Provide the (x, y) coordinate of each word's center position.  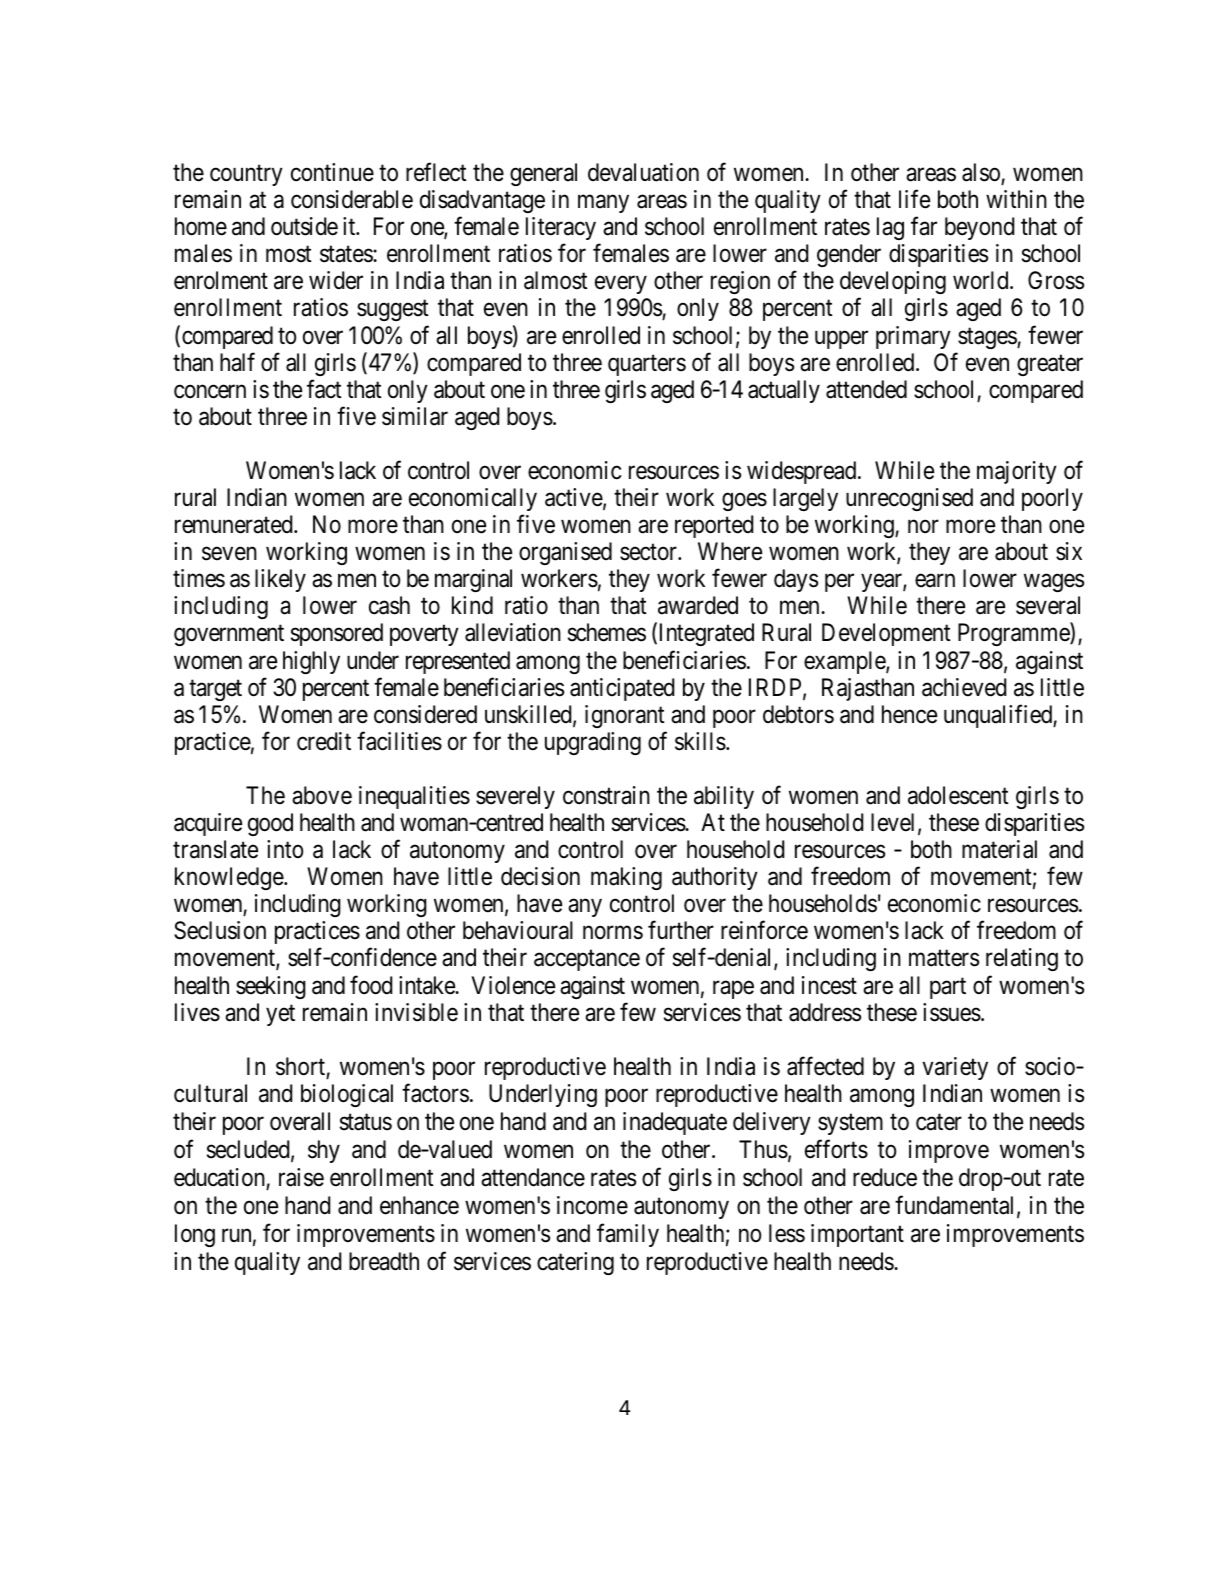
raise (301, 1177)
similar (415, 416)
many (603, 204)
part (948, 988)
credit (324, 741)
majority (1017, 472)
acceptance (587, 960)
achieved (964, 687)
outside (304, 226)
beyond (979, 228)
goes (744, 502)
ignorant (625, 716)
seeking (271, 987)
